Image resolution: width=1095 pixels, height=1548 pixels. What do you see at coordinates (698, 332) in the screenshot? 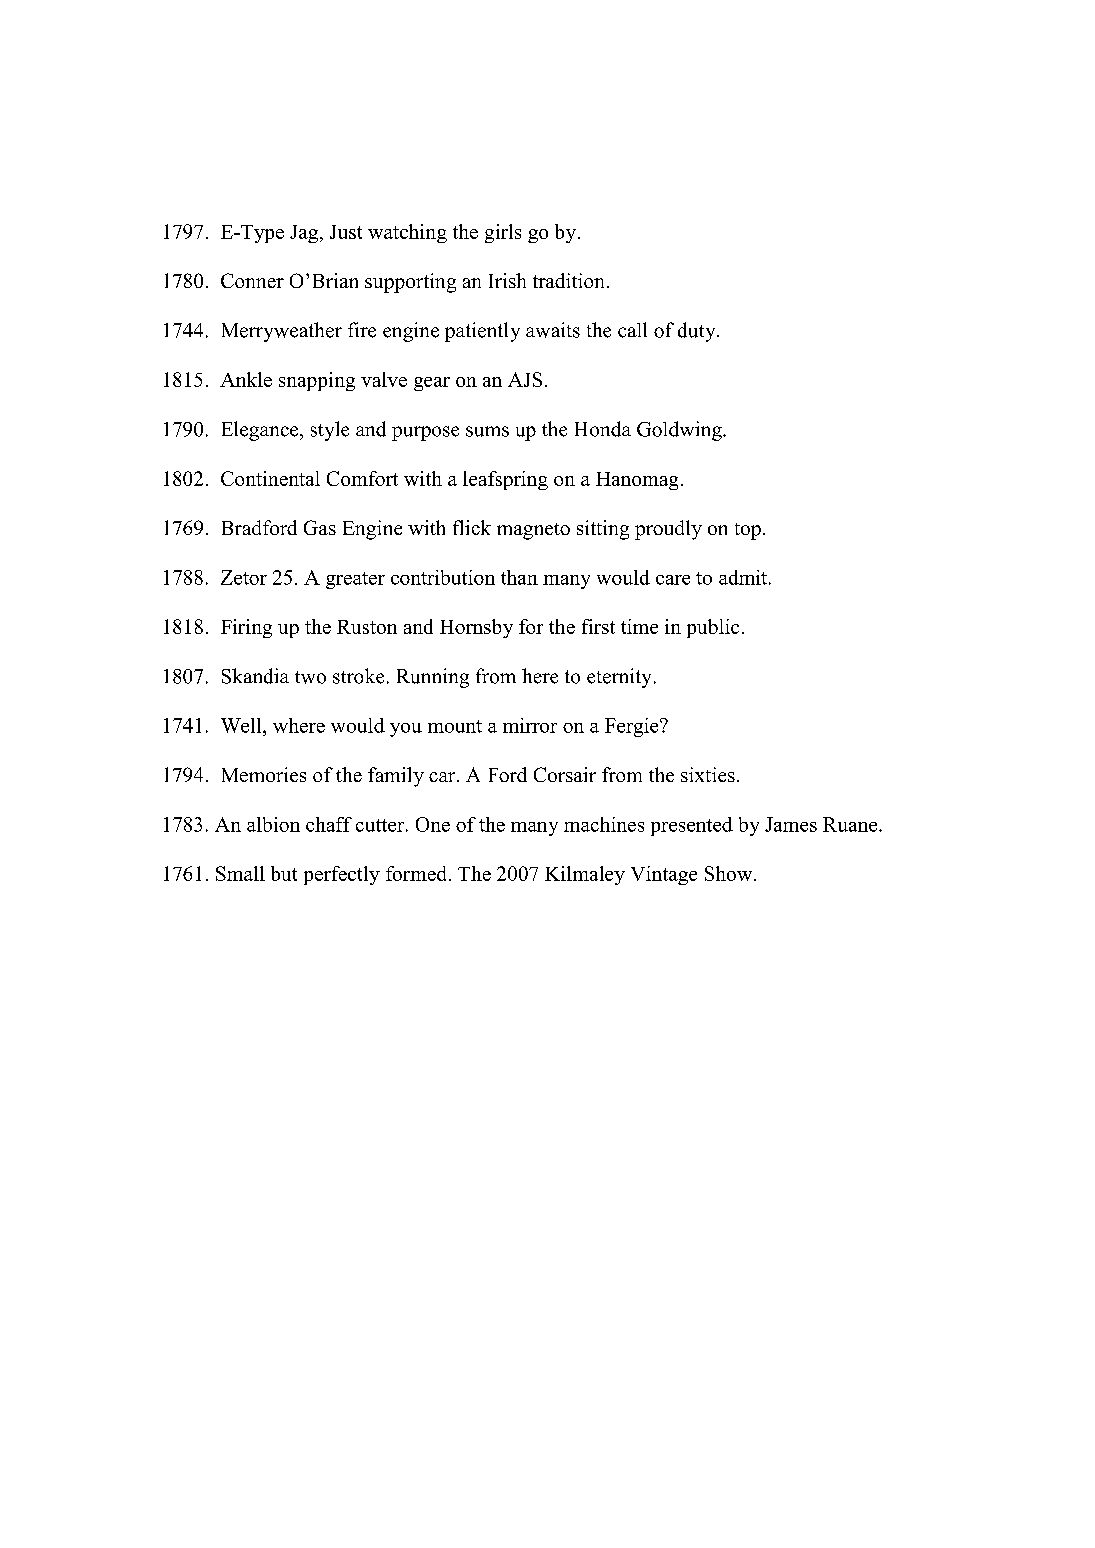
I see `duty` at bounding box center [698, 332].
